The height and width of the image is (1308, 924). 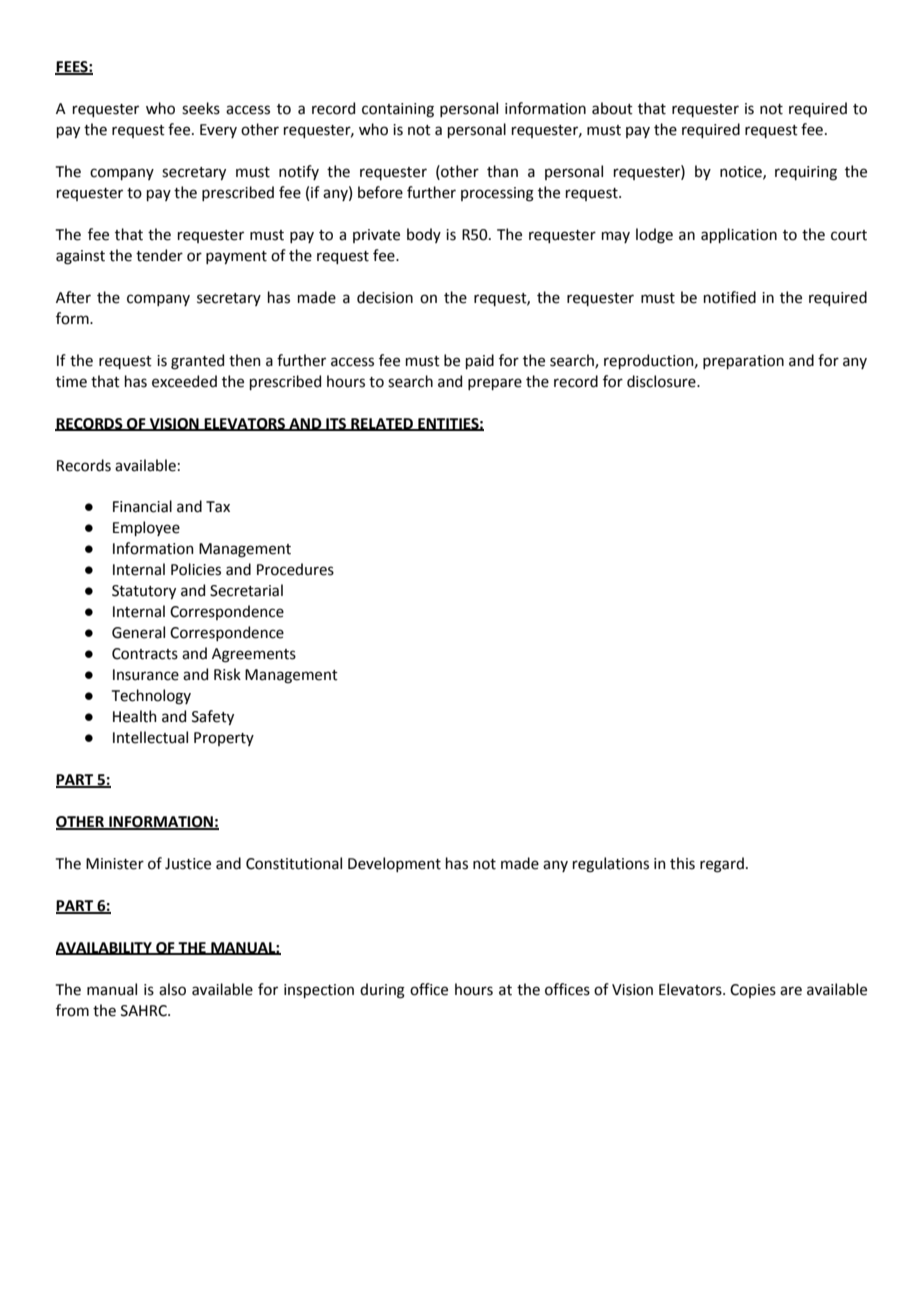 I want to click on than, so click(x=502, y=171).
